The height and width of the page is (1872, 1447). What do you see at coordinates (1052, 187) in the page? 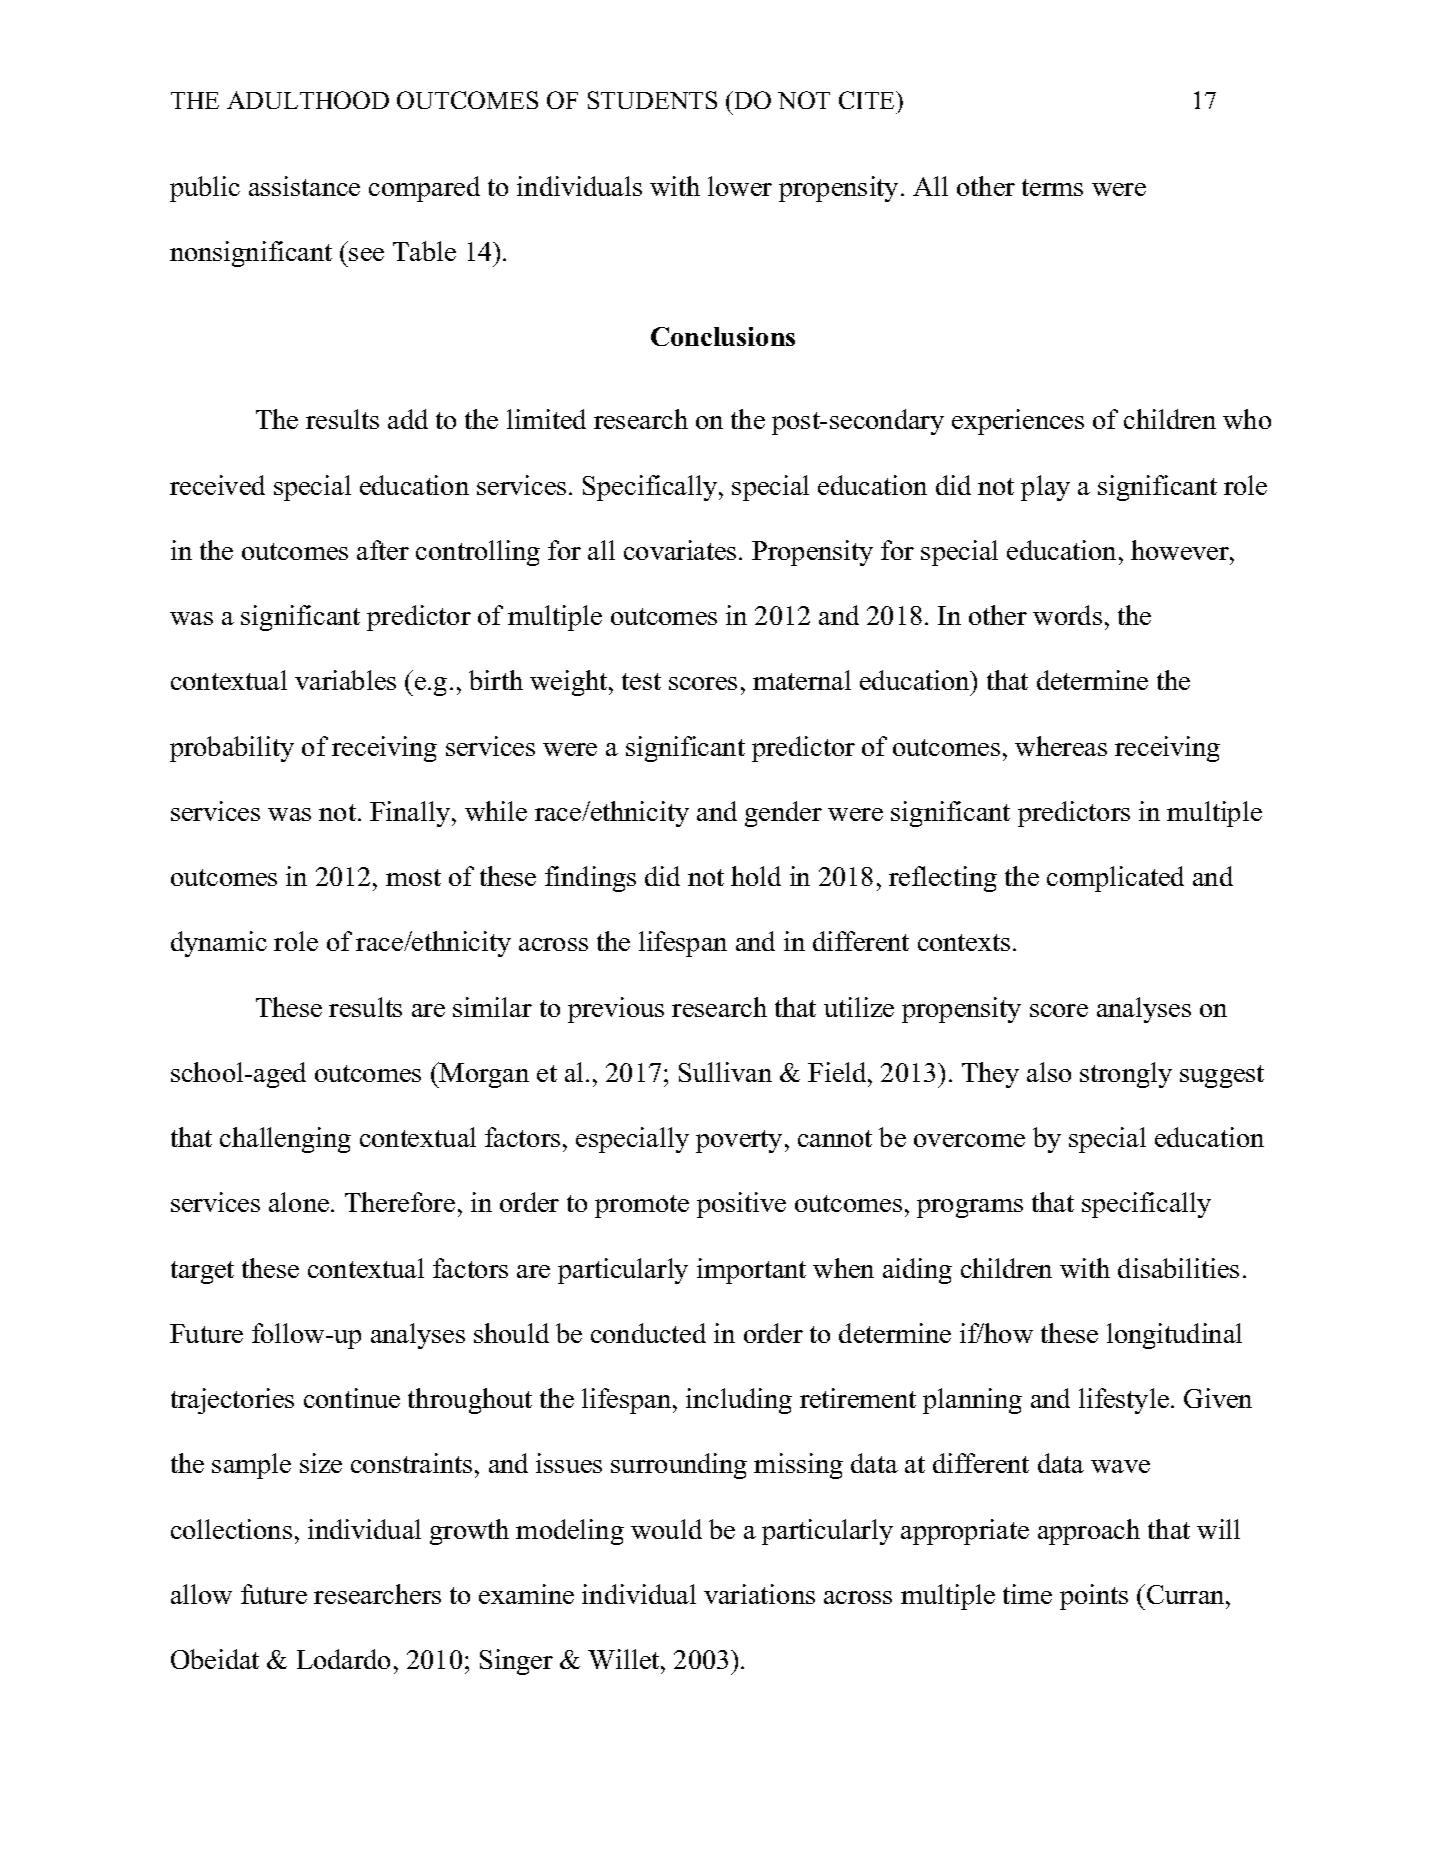
I see `terms` at bounding box center [1052, 187].
